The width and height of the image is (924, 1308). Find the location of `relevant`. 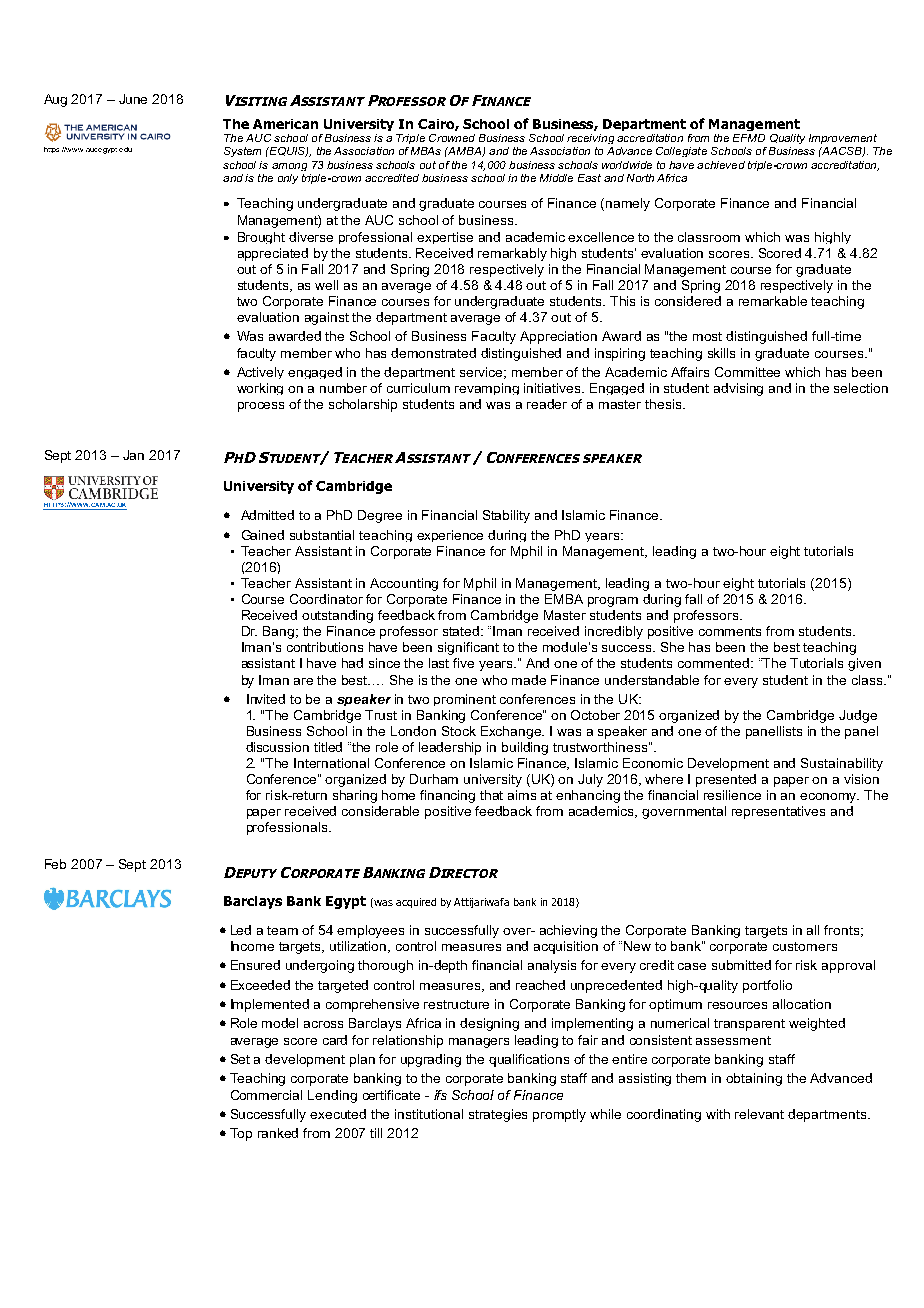

relevant is located at coordinates (759, 1114).
